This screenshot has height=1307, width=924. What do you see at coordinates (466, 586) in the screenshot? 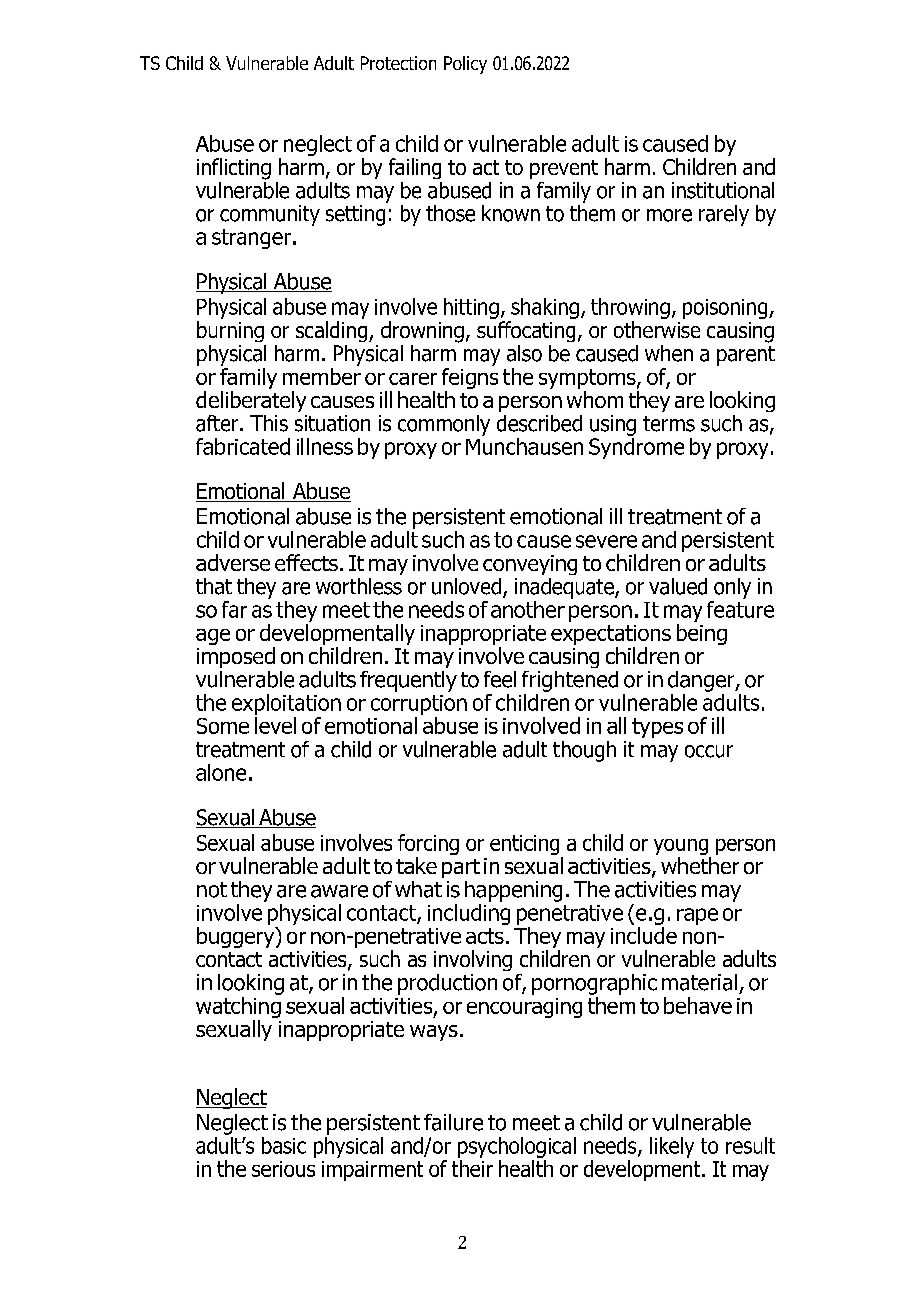
I see `unloved` at bounding box center [466, 586].
